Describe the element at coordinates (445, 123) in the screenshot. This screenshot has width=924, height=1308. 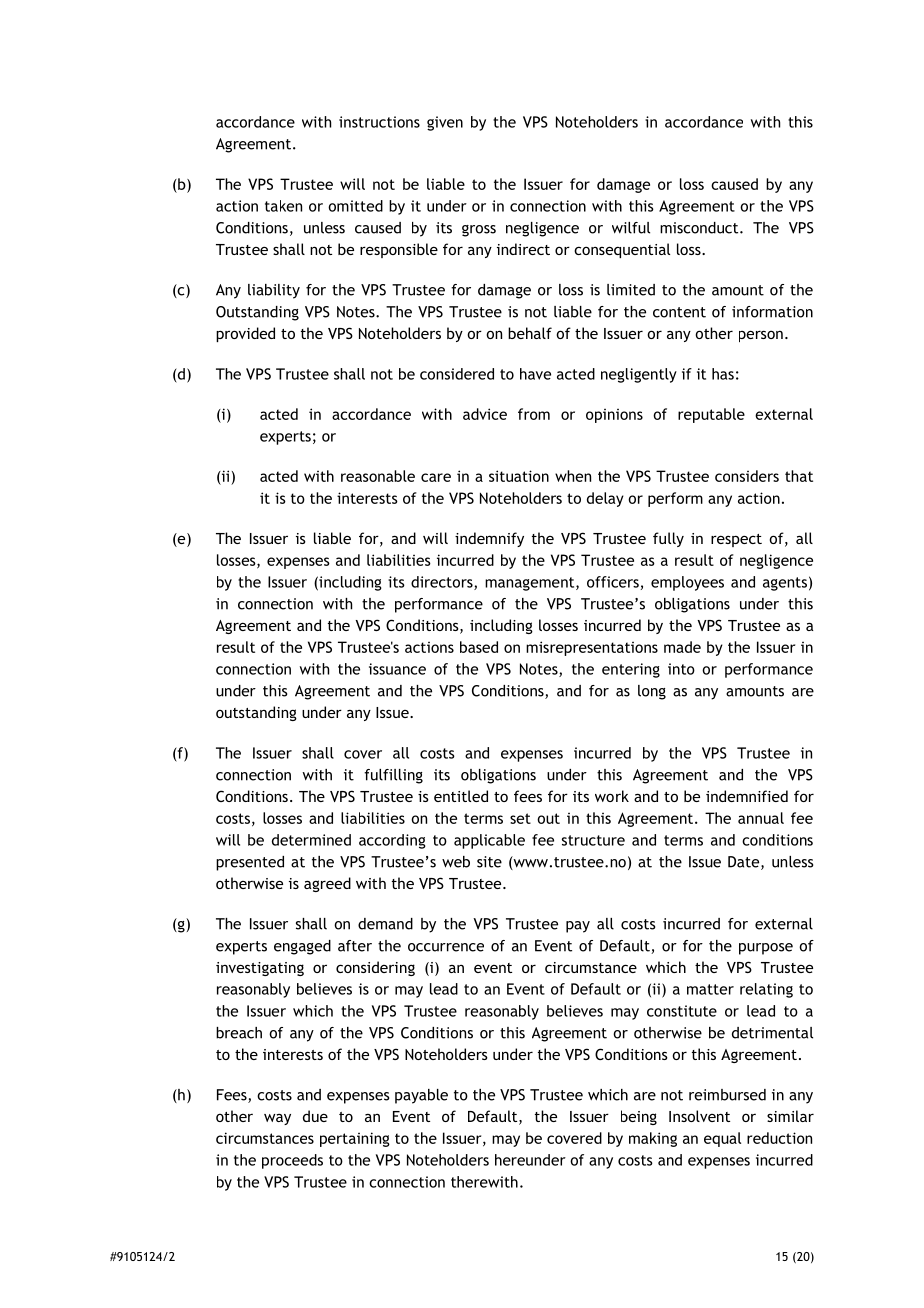
I see `given` at that location.
